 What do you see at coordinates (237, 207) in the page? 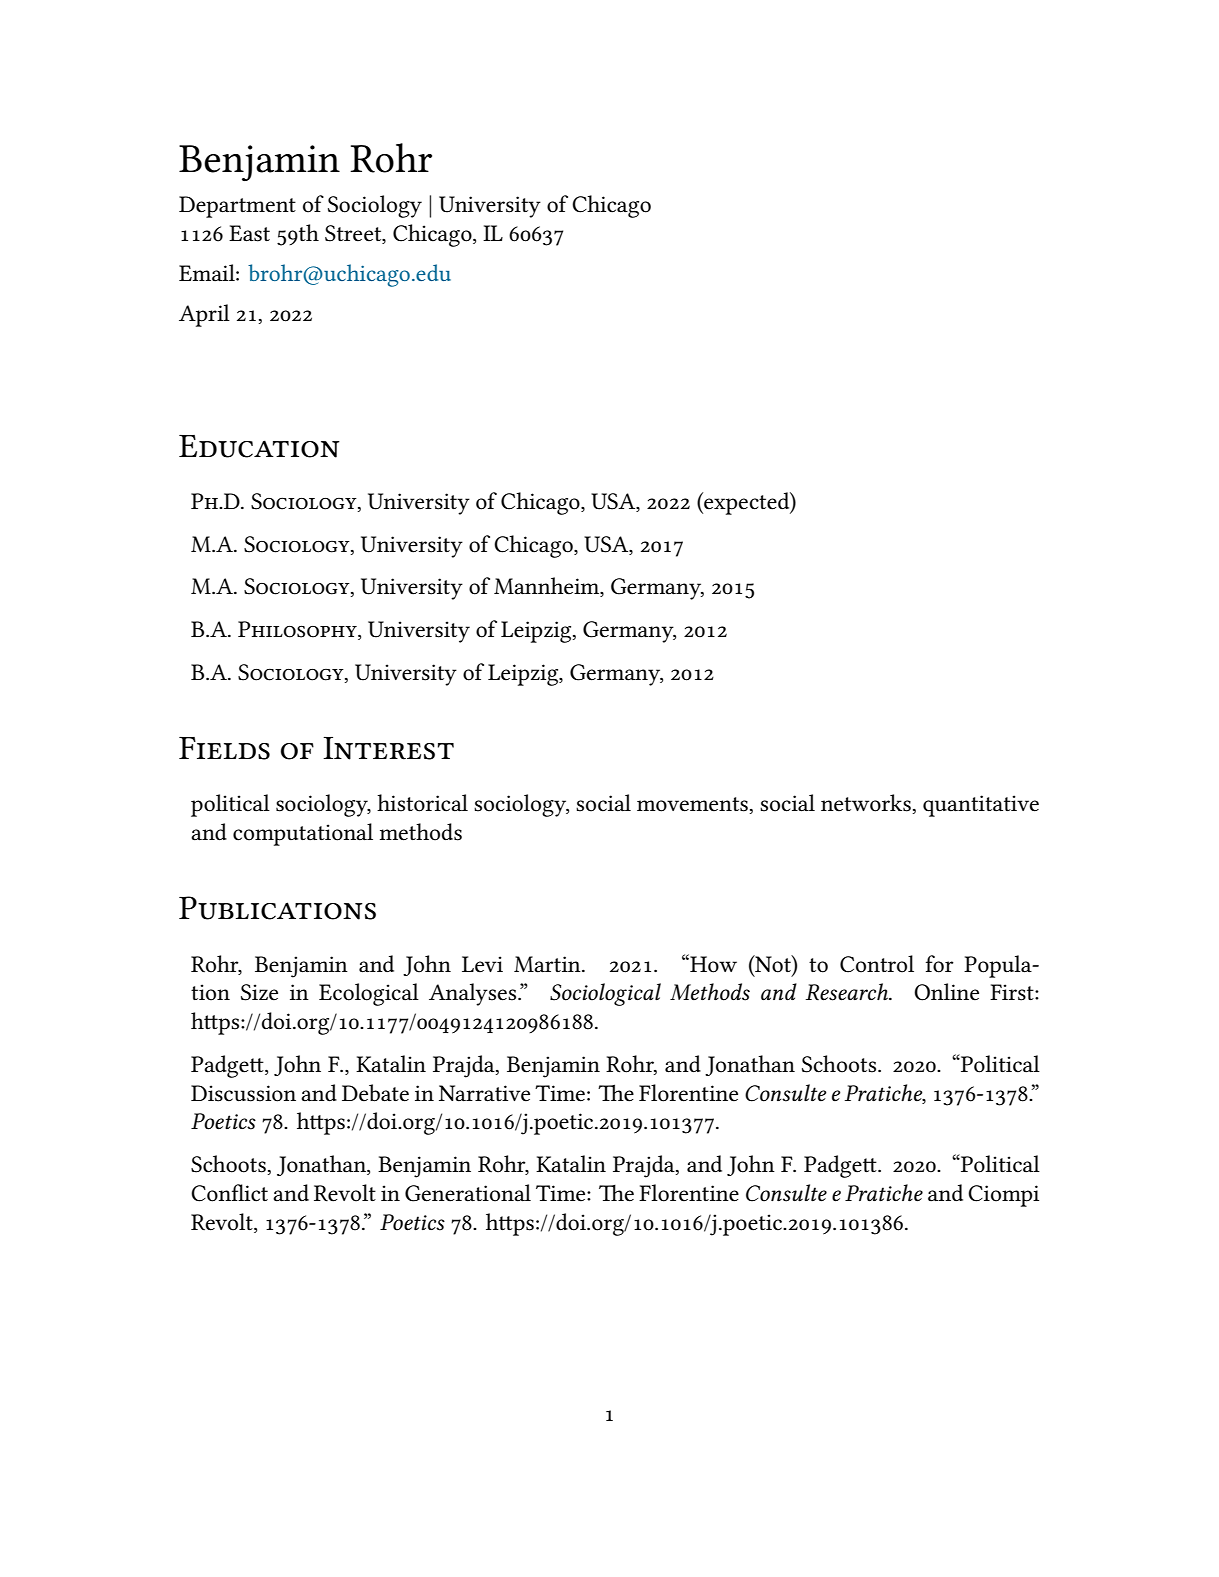
I see `Department` at bounding box center [237, 207].
